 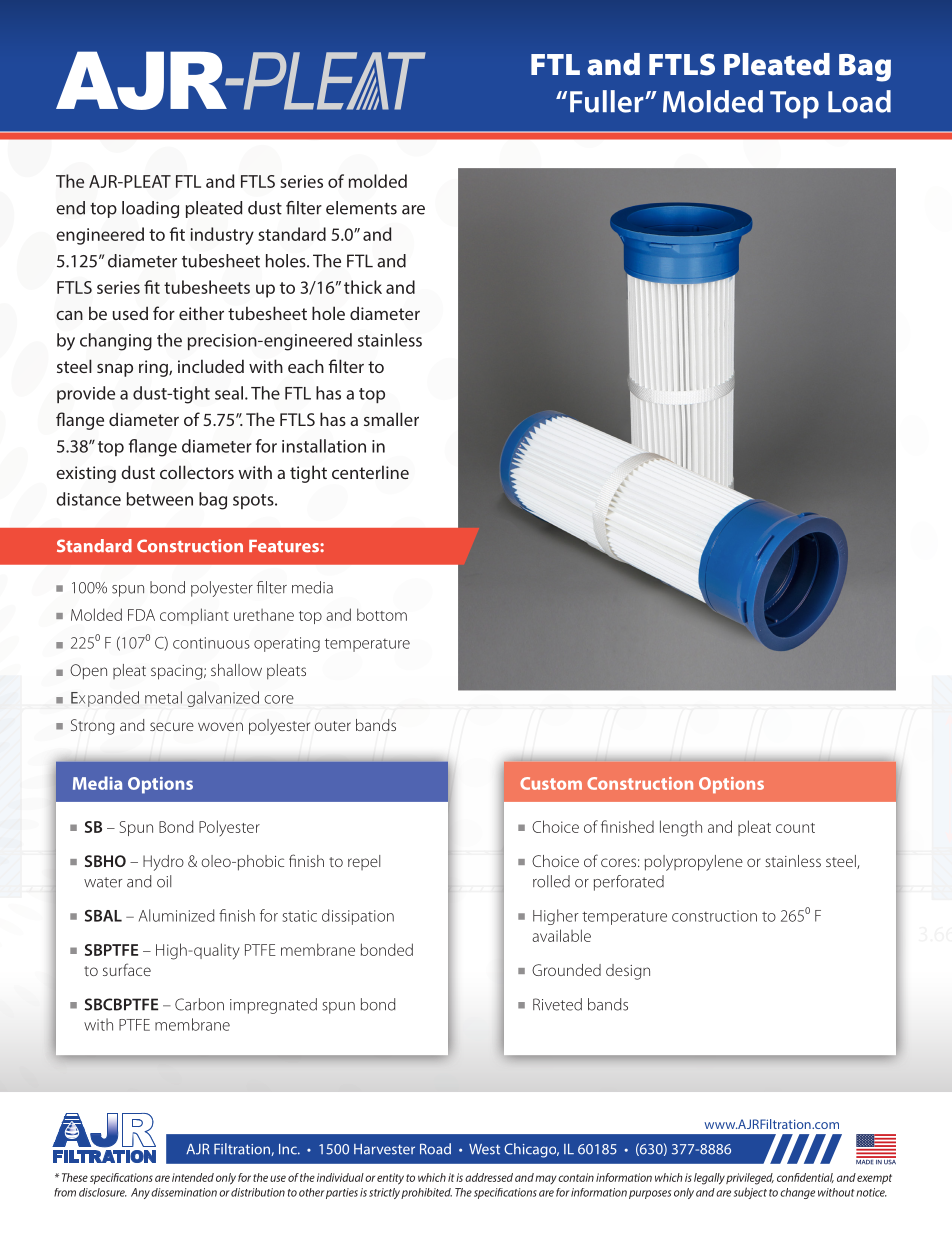 I want to click on thick, so click(x=363, y=287).
